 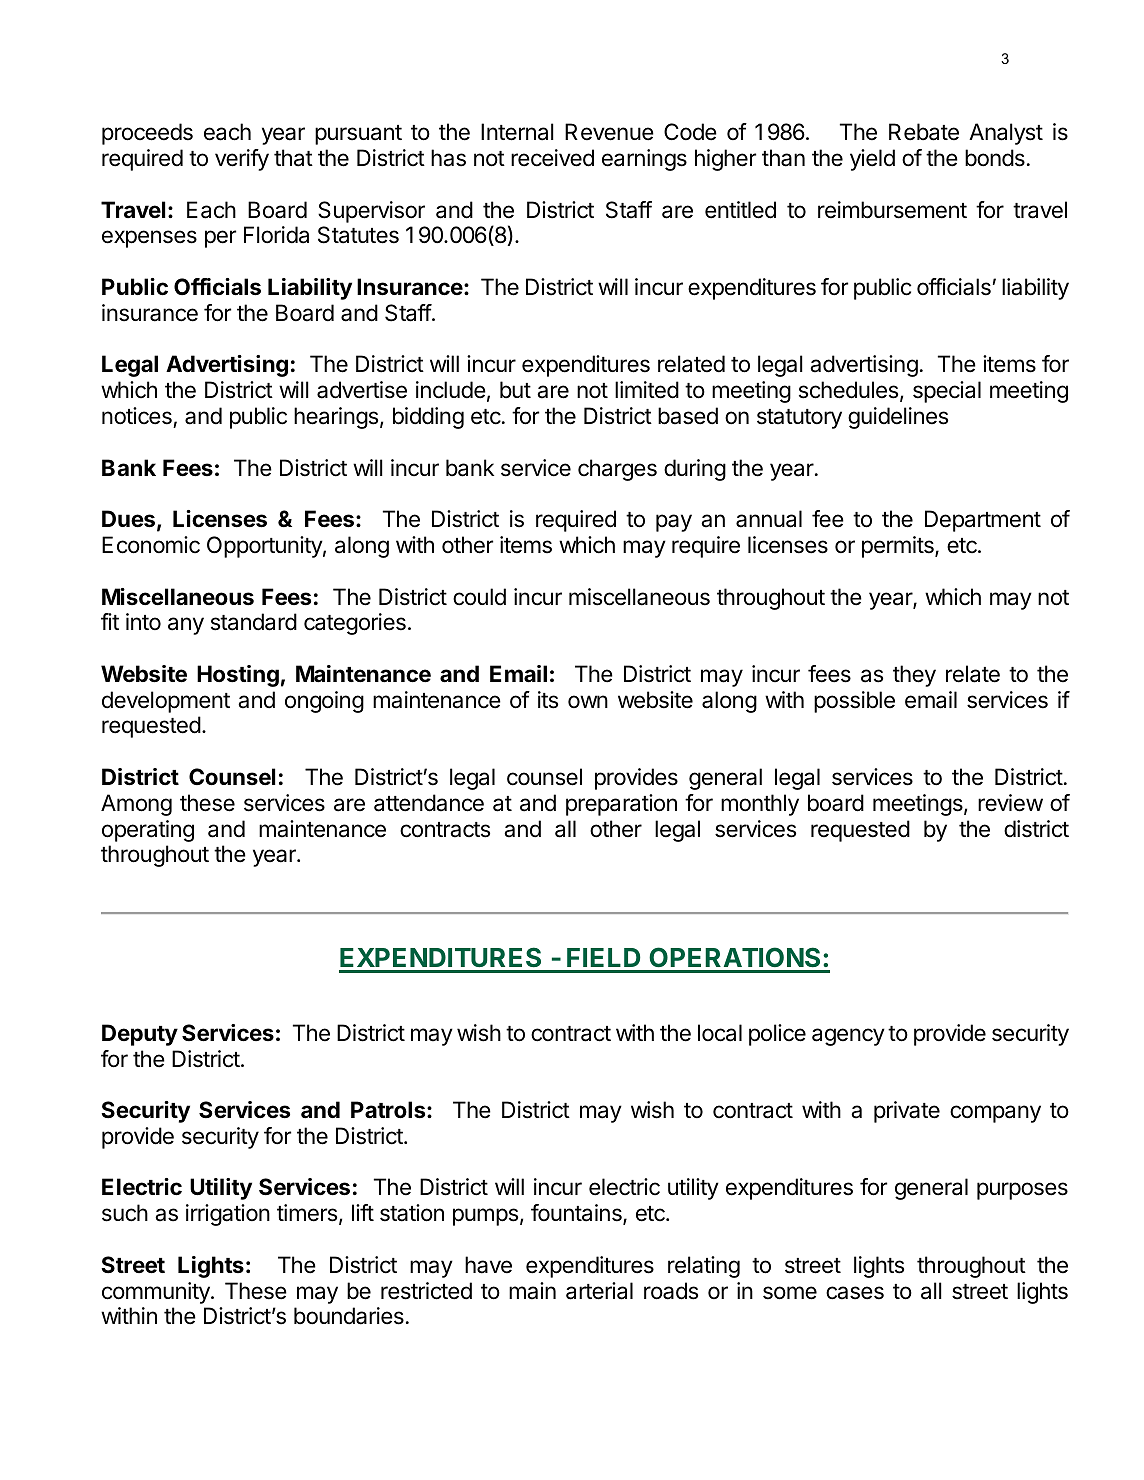 I want to click on cases, so click(x=855, y=1293).
